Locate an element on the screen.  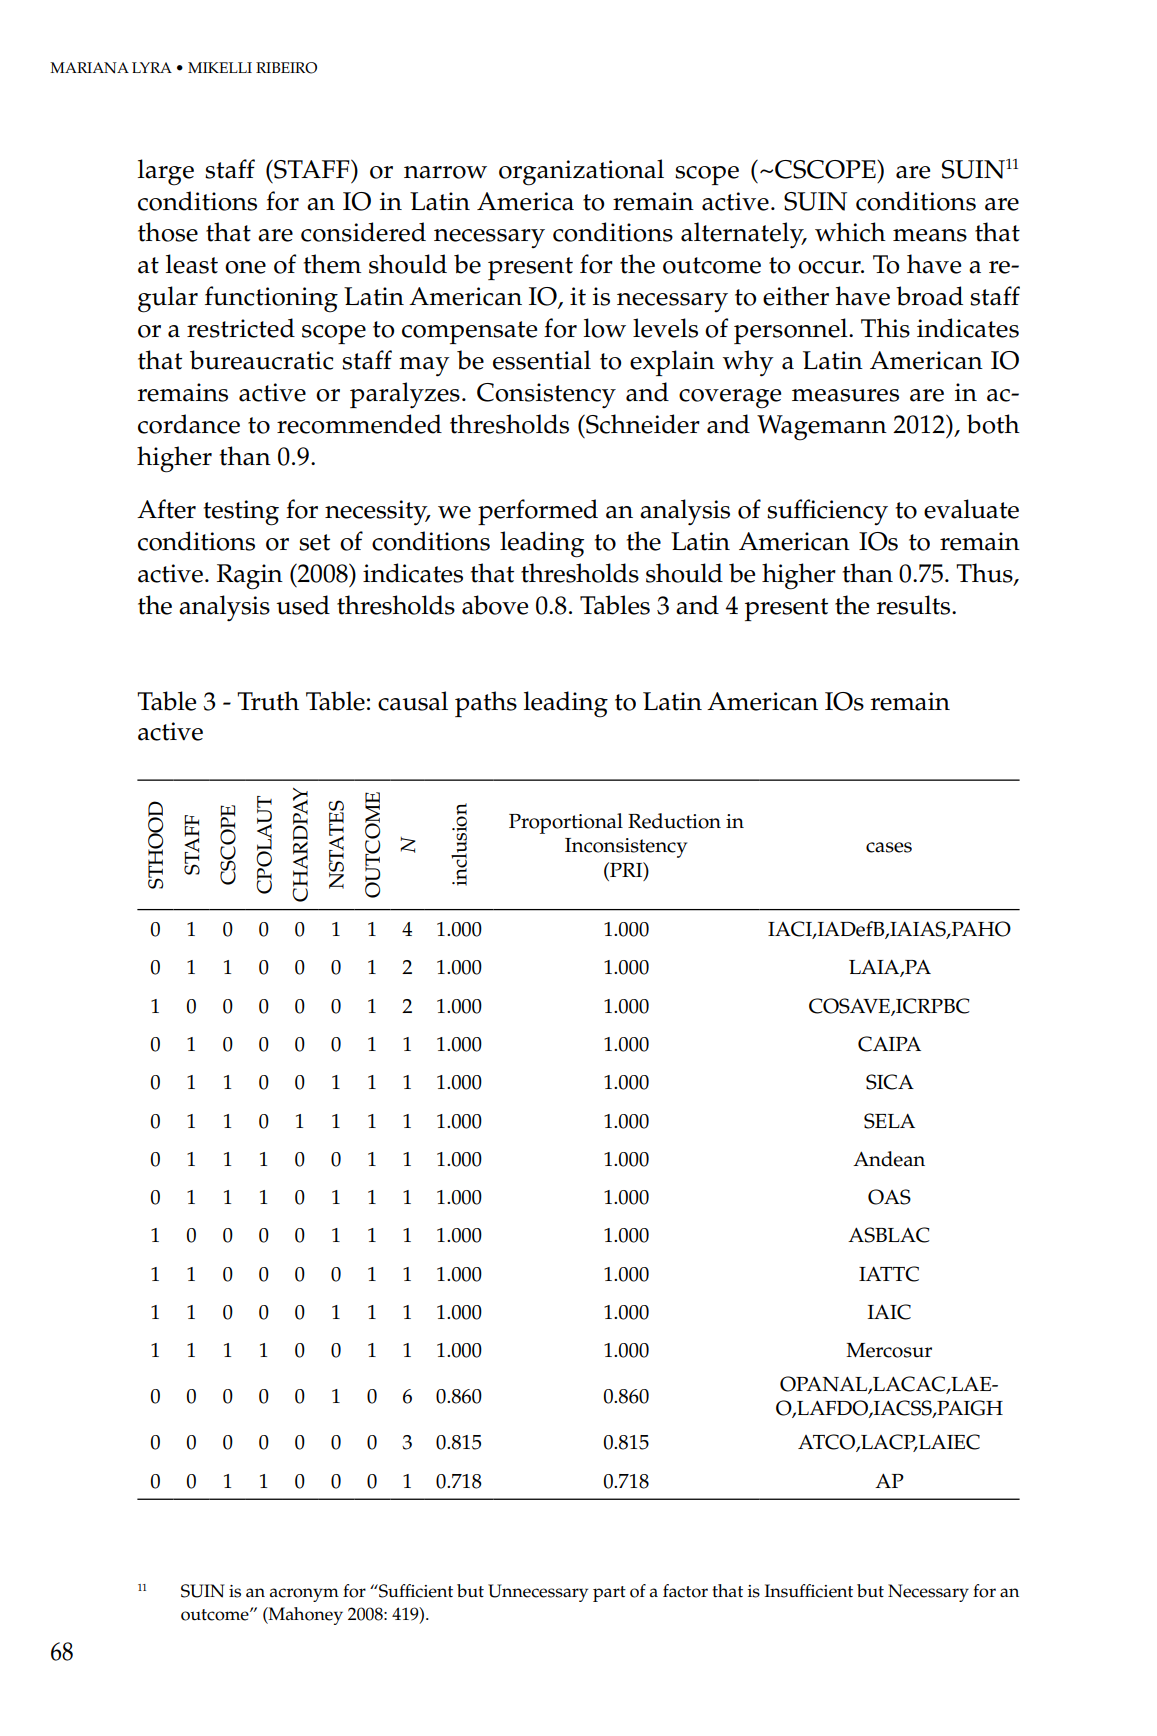
bureaucratic is located at coordinates (262, 360).
